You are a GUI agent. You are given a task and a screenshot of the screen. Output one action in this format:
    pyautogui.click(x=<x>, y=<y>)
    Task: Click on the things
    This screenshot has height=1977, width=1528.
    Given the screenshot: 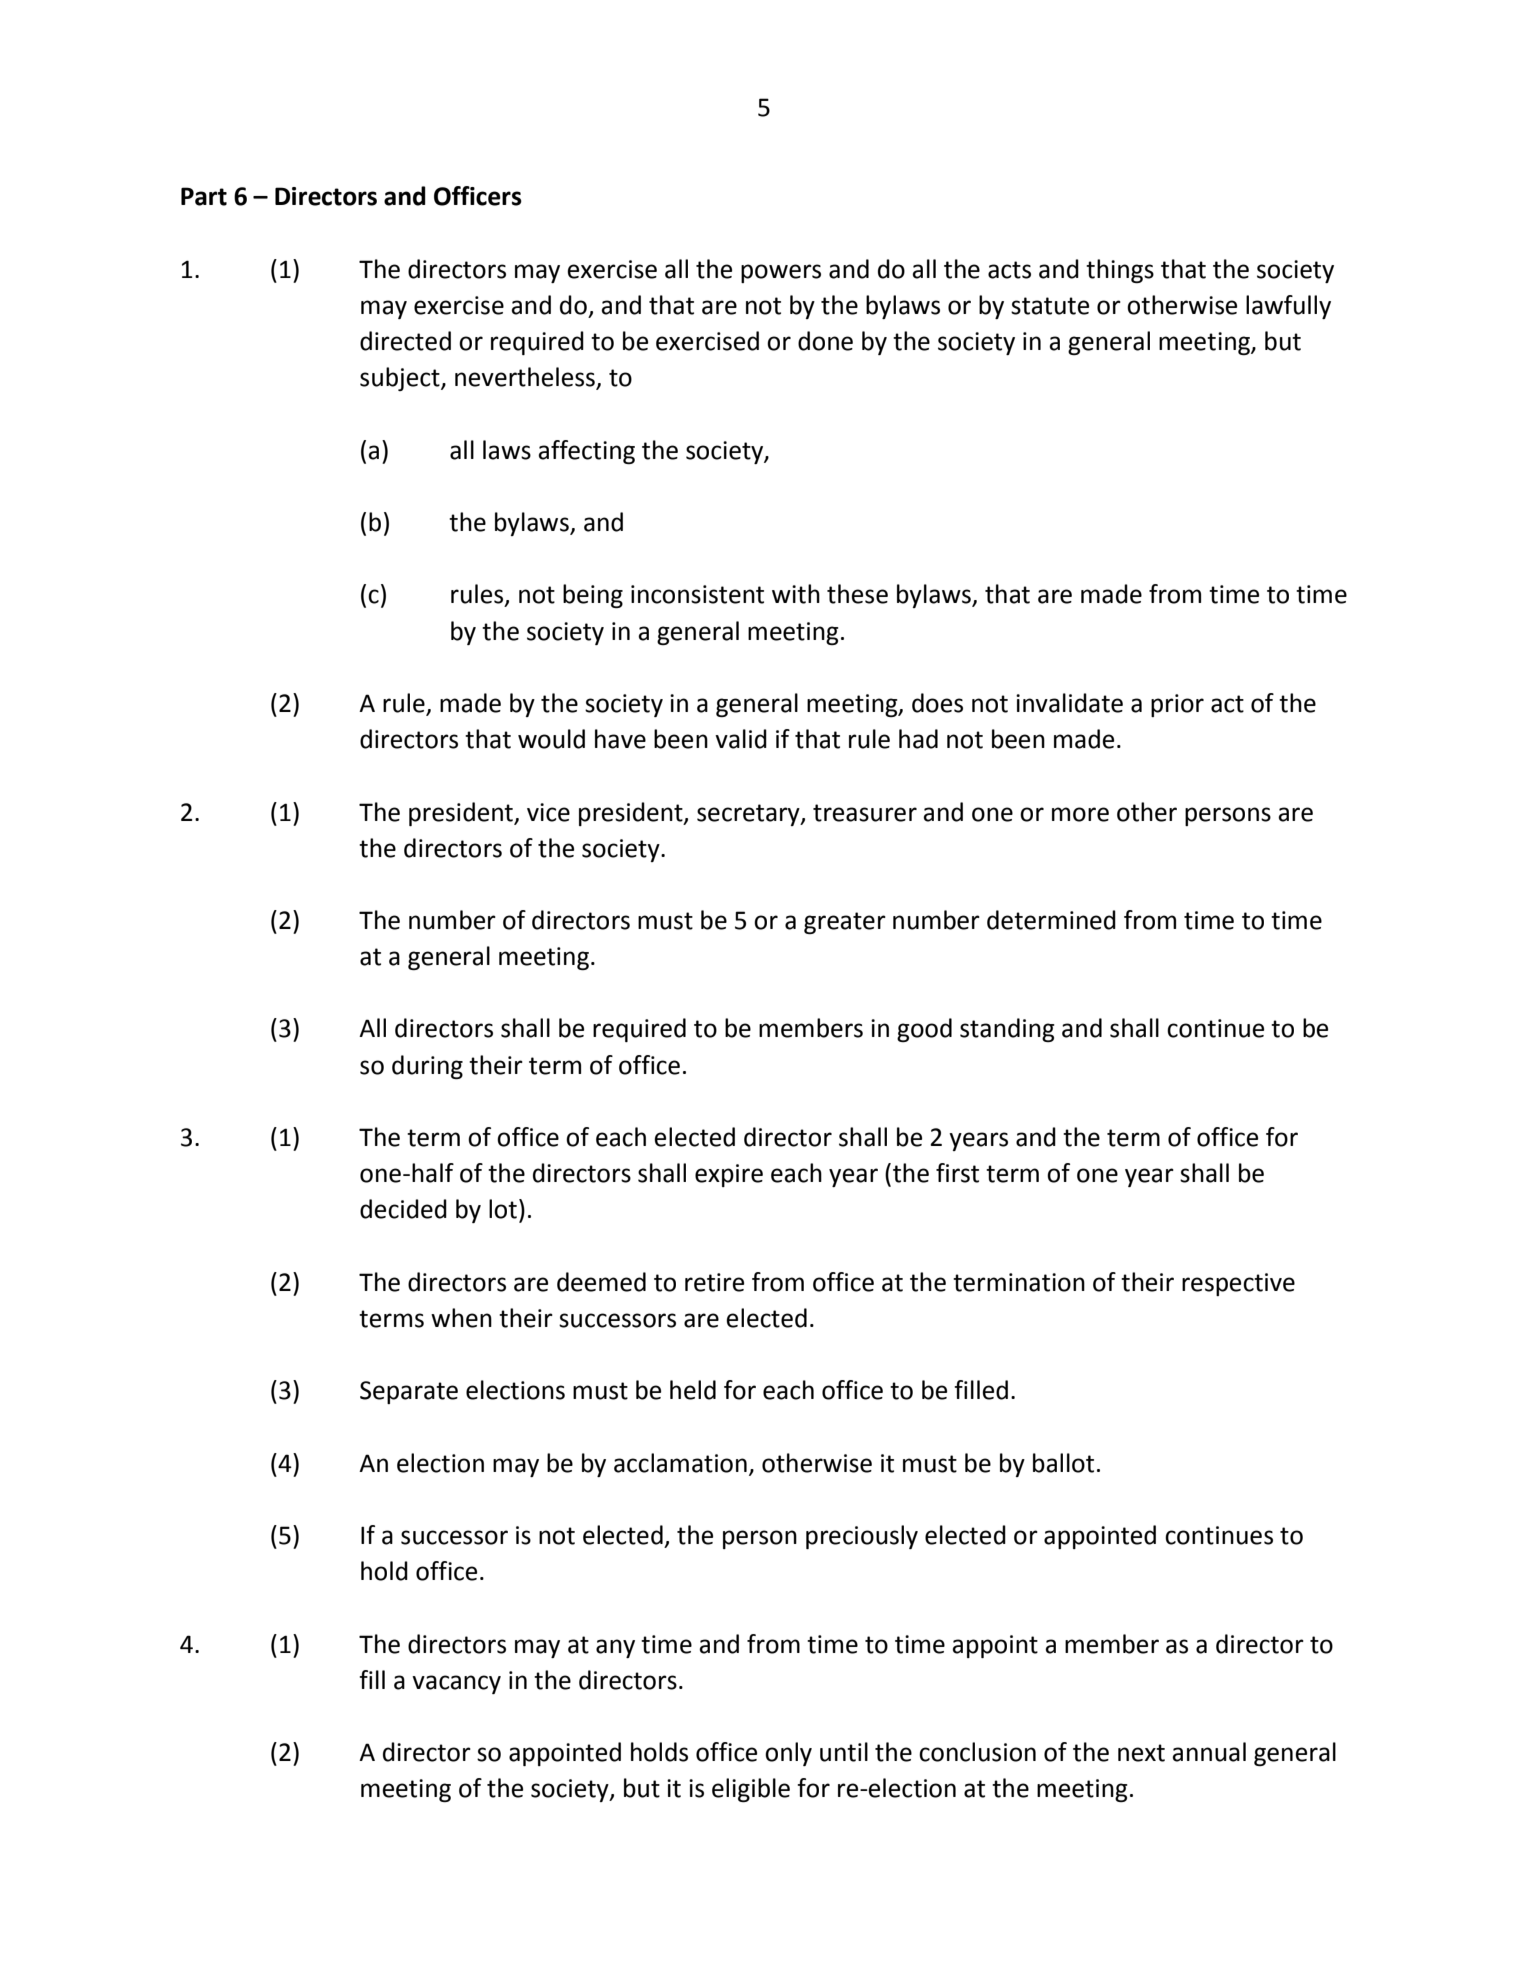 What is the action you would take?
    pyautogui.click(x=1120, y=271)
